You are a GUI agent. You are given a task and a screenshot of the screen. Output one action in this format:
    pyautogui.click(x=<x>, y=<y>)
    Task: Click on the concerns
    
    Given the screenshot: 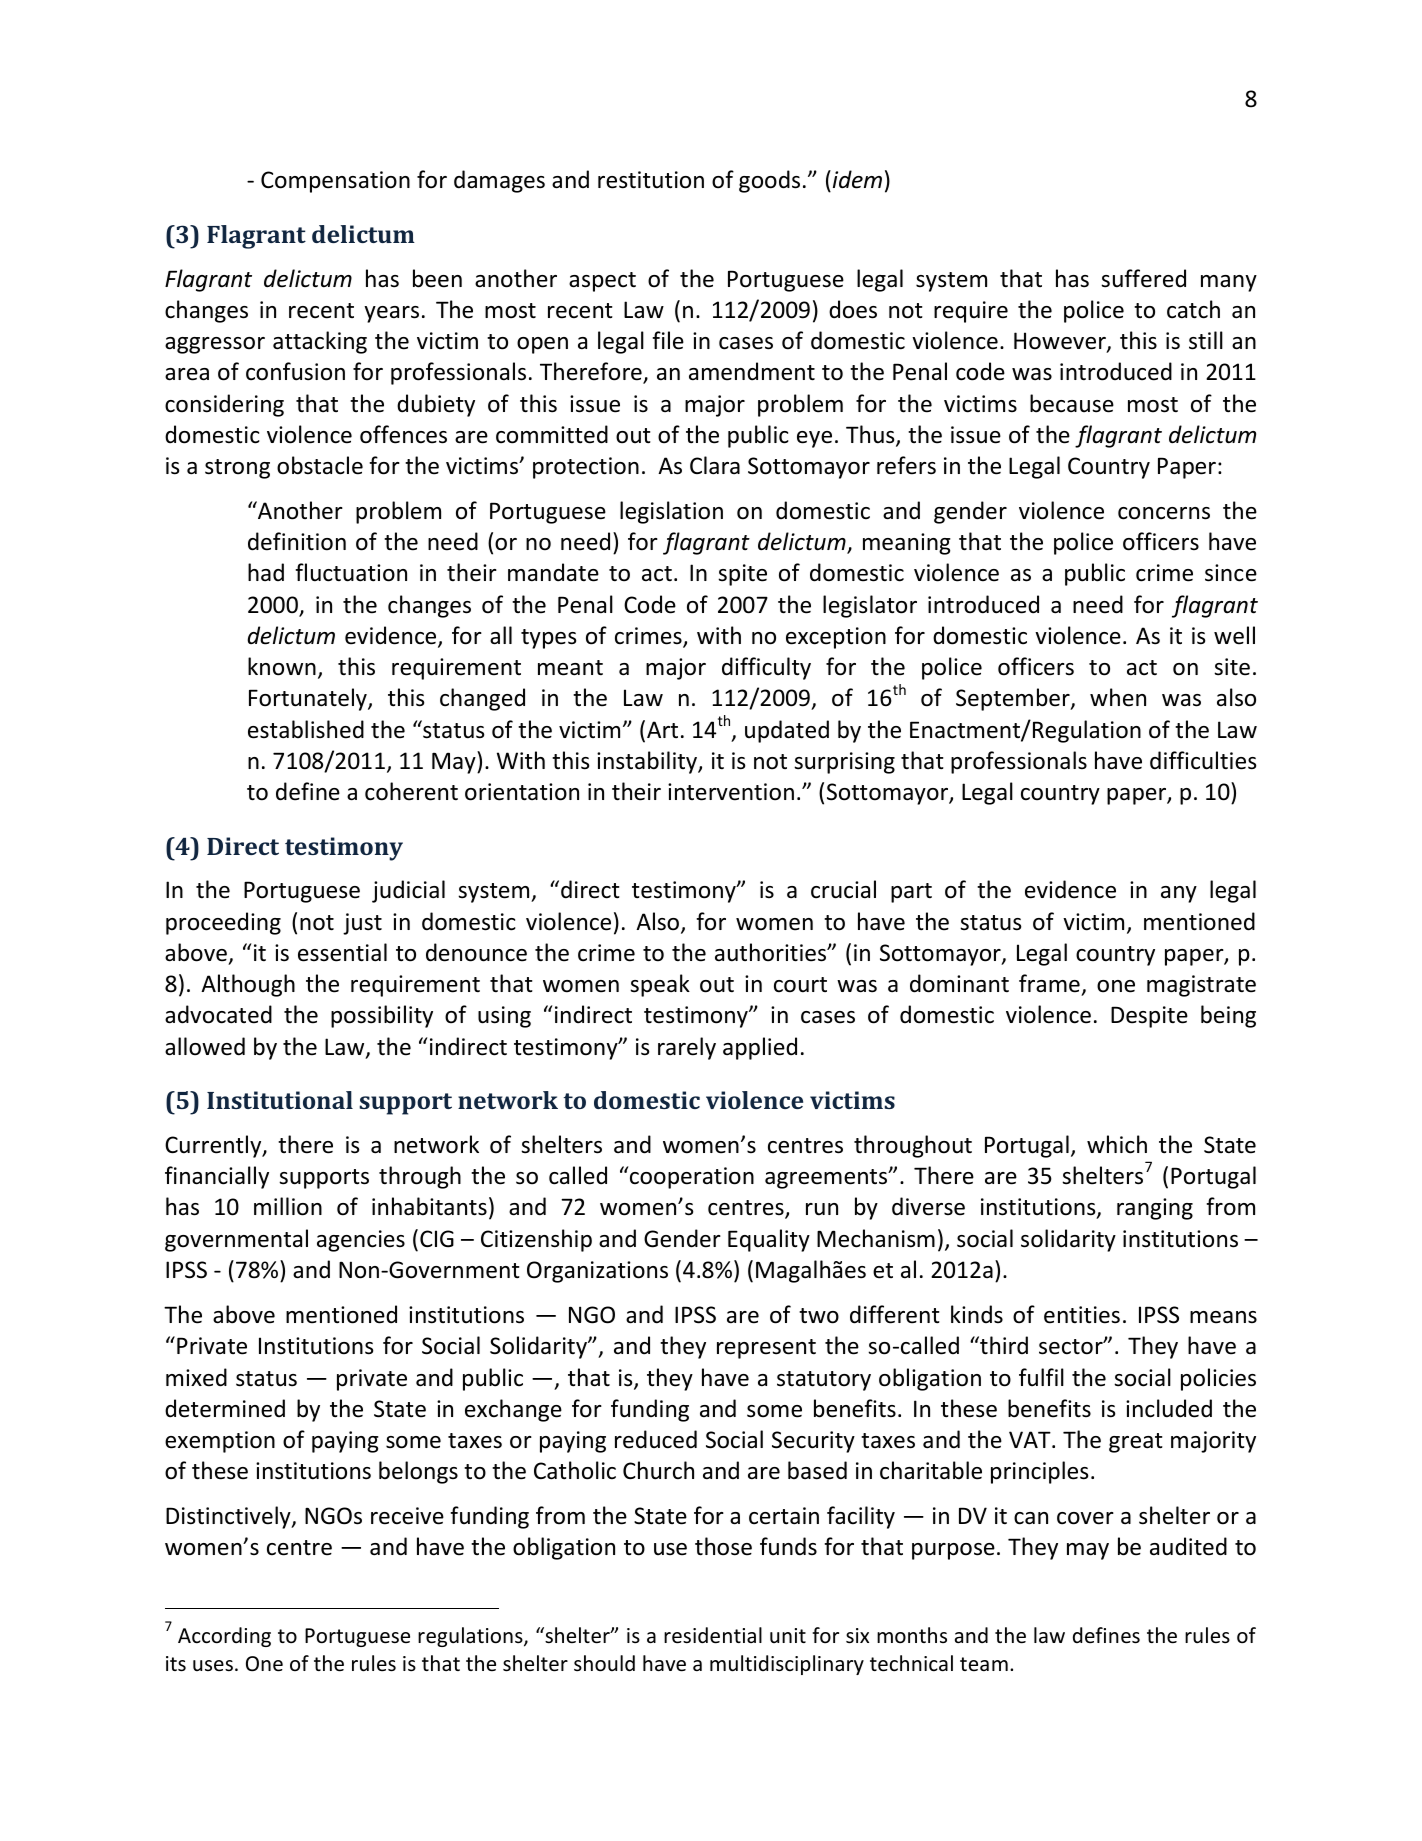 What is the action you would take?
    pyautogui.click(x=1164, y=513)
